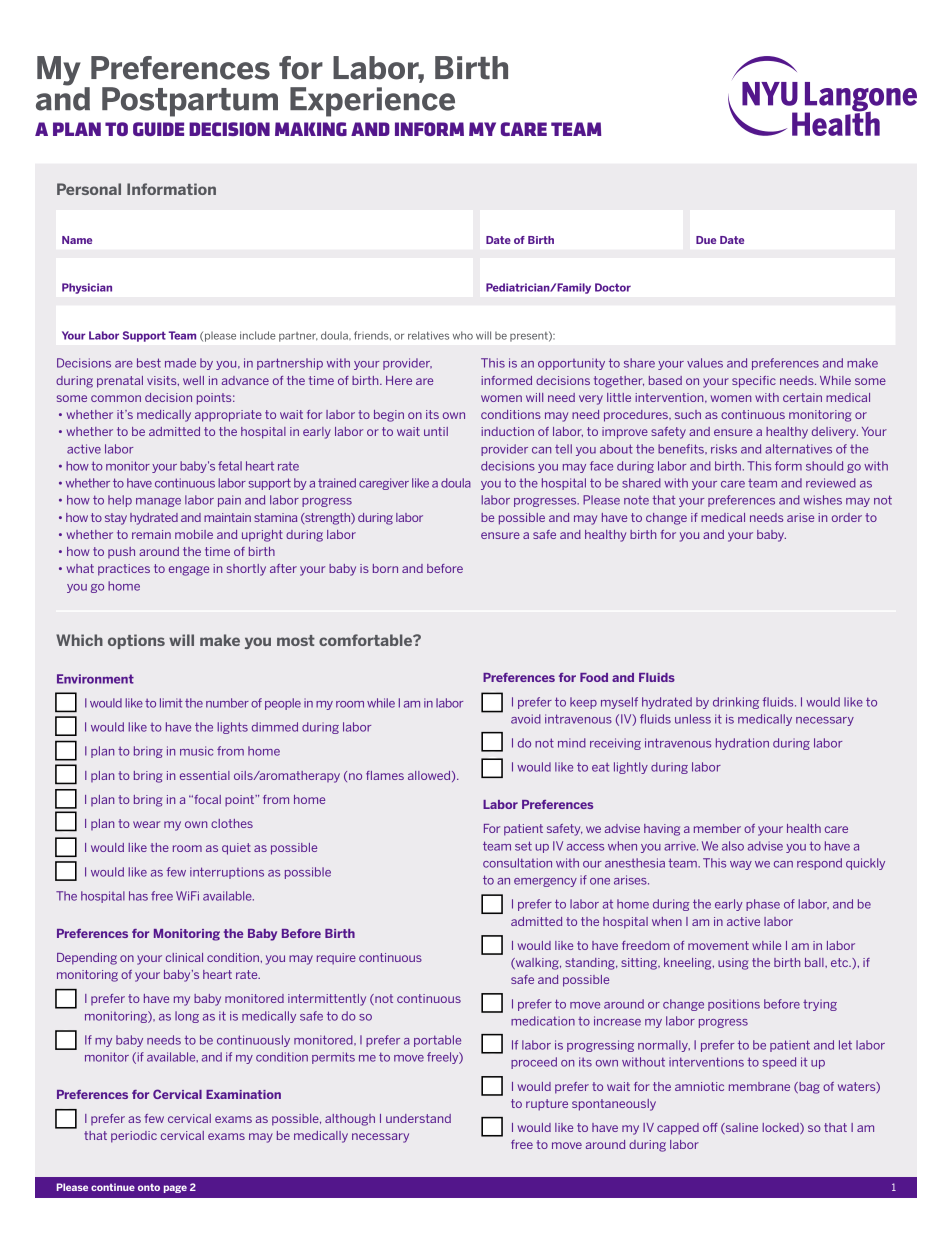 The image size is (952, 1233). I want to click on until, so click(436, 431).
